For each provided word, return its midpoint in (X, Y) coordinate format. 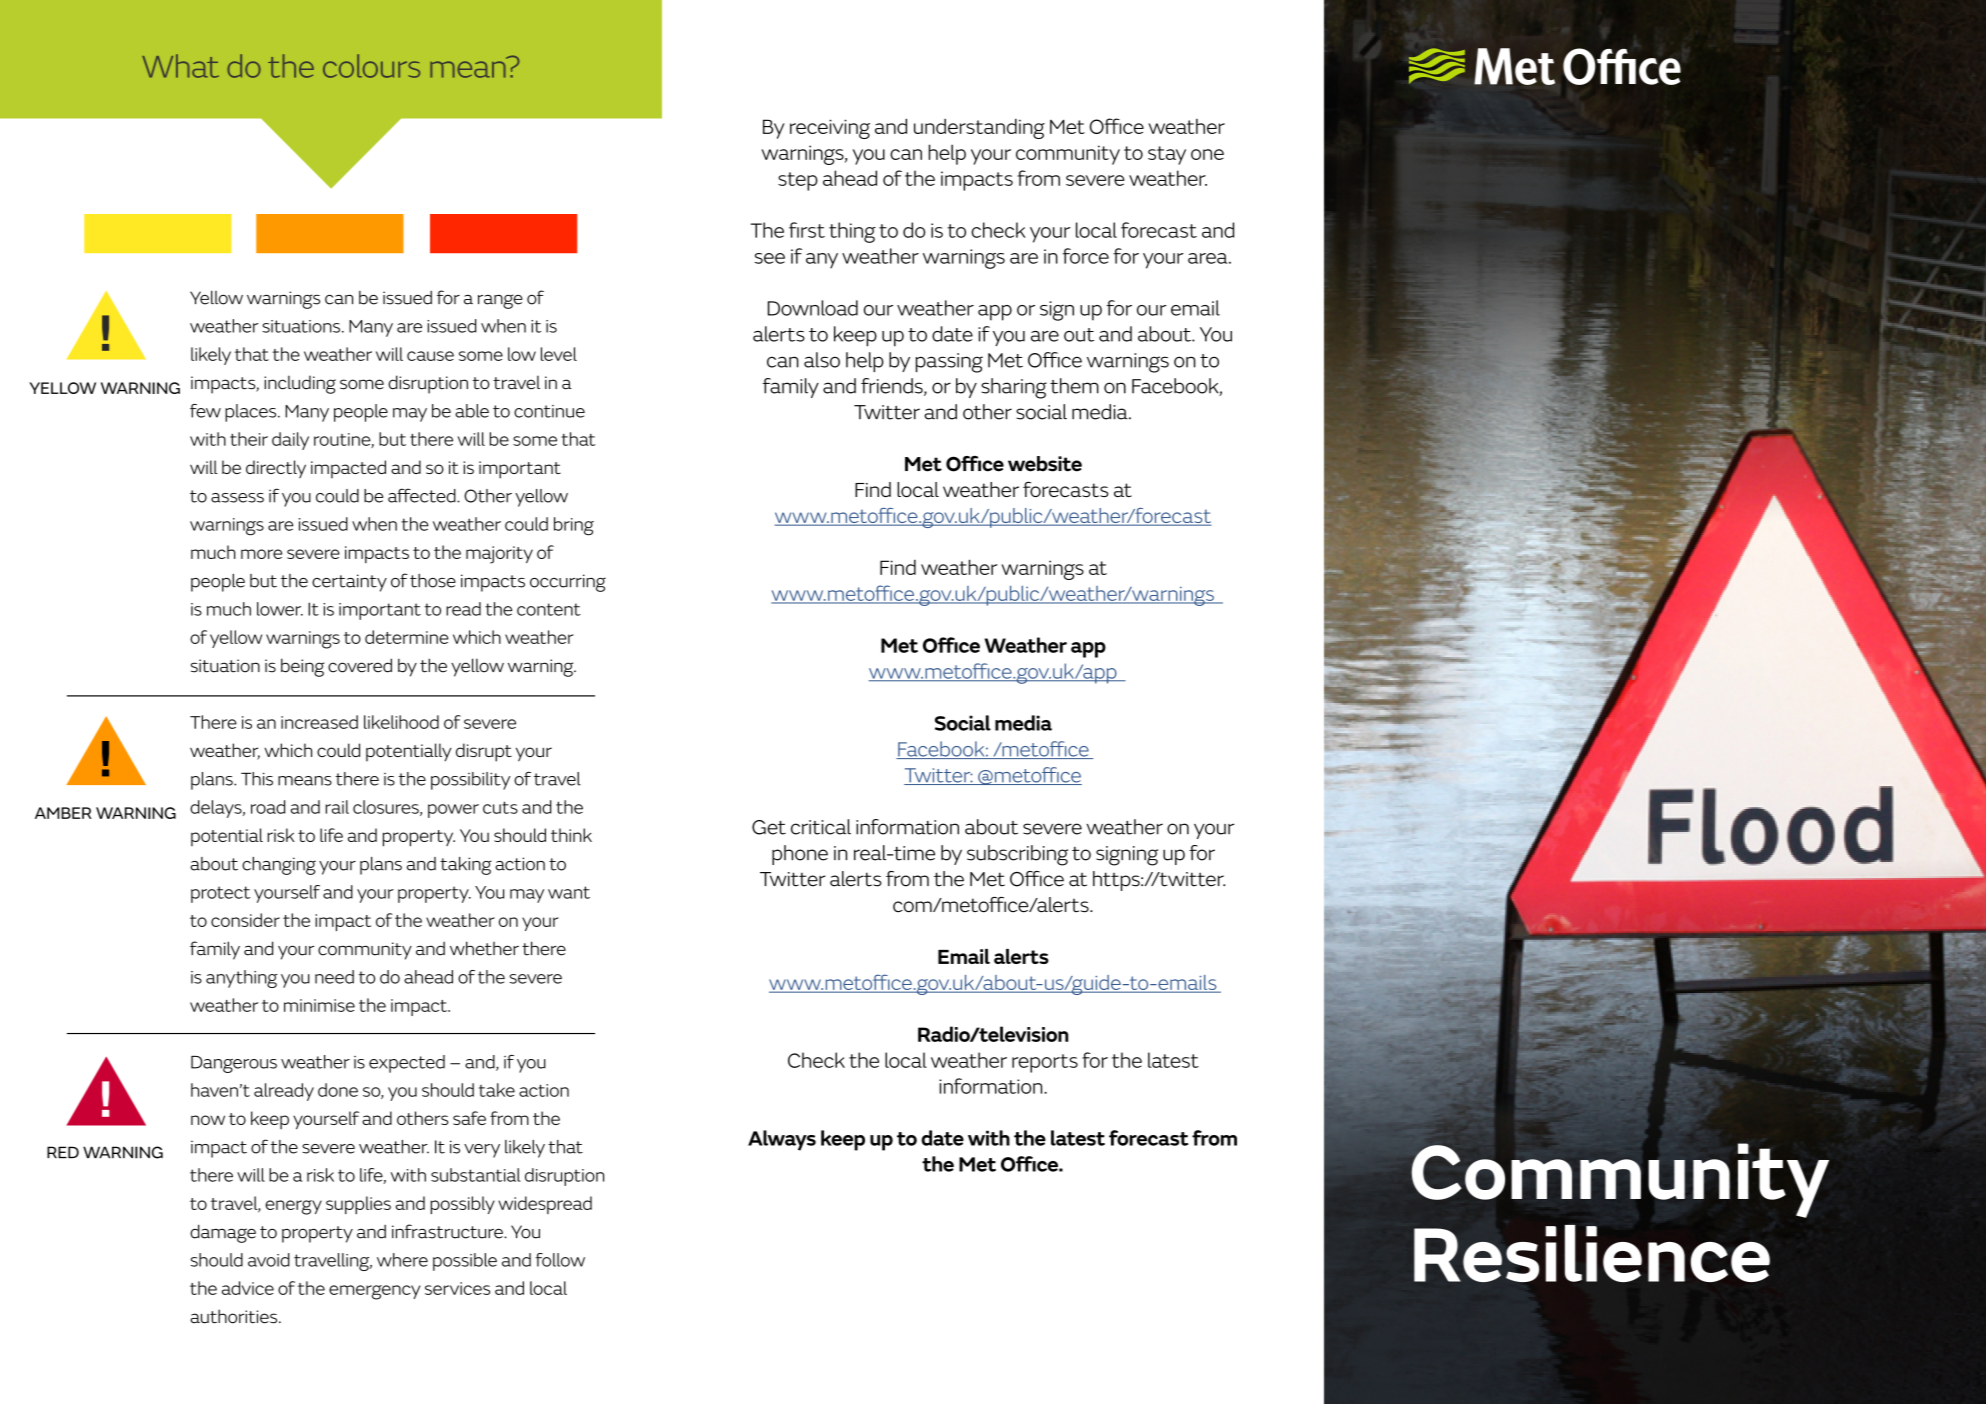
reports (1045, 1063)
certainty (349, 583)
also (822, 360)
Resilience (1592, 1253)
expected (407, 1064)
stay (1167, 155)
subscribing (1017, 855)
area (1209, 258)
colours (371, 66)
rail (337, 807)
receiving (830, 129)
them (1074, 386)
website (1045, 464)
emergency (375, 1292)
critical (821, 827)
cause (430, 356)
